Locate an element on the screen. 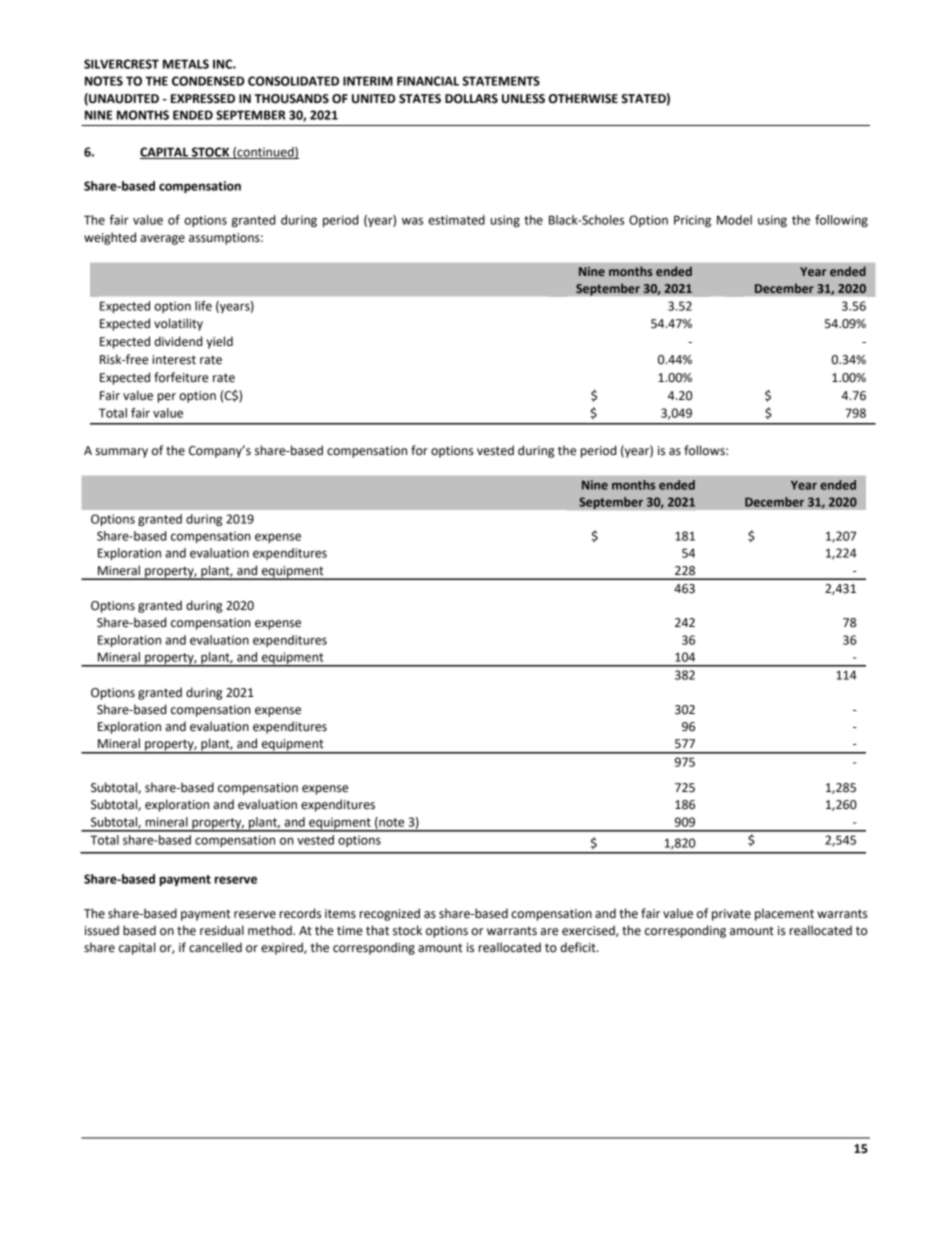  forfeiture is located at coordinates (181, 377).
